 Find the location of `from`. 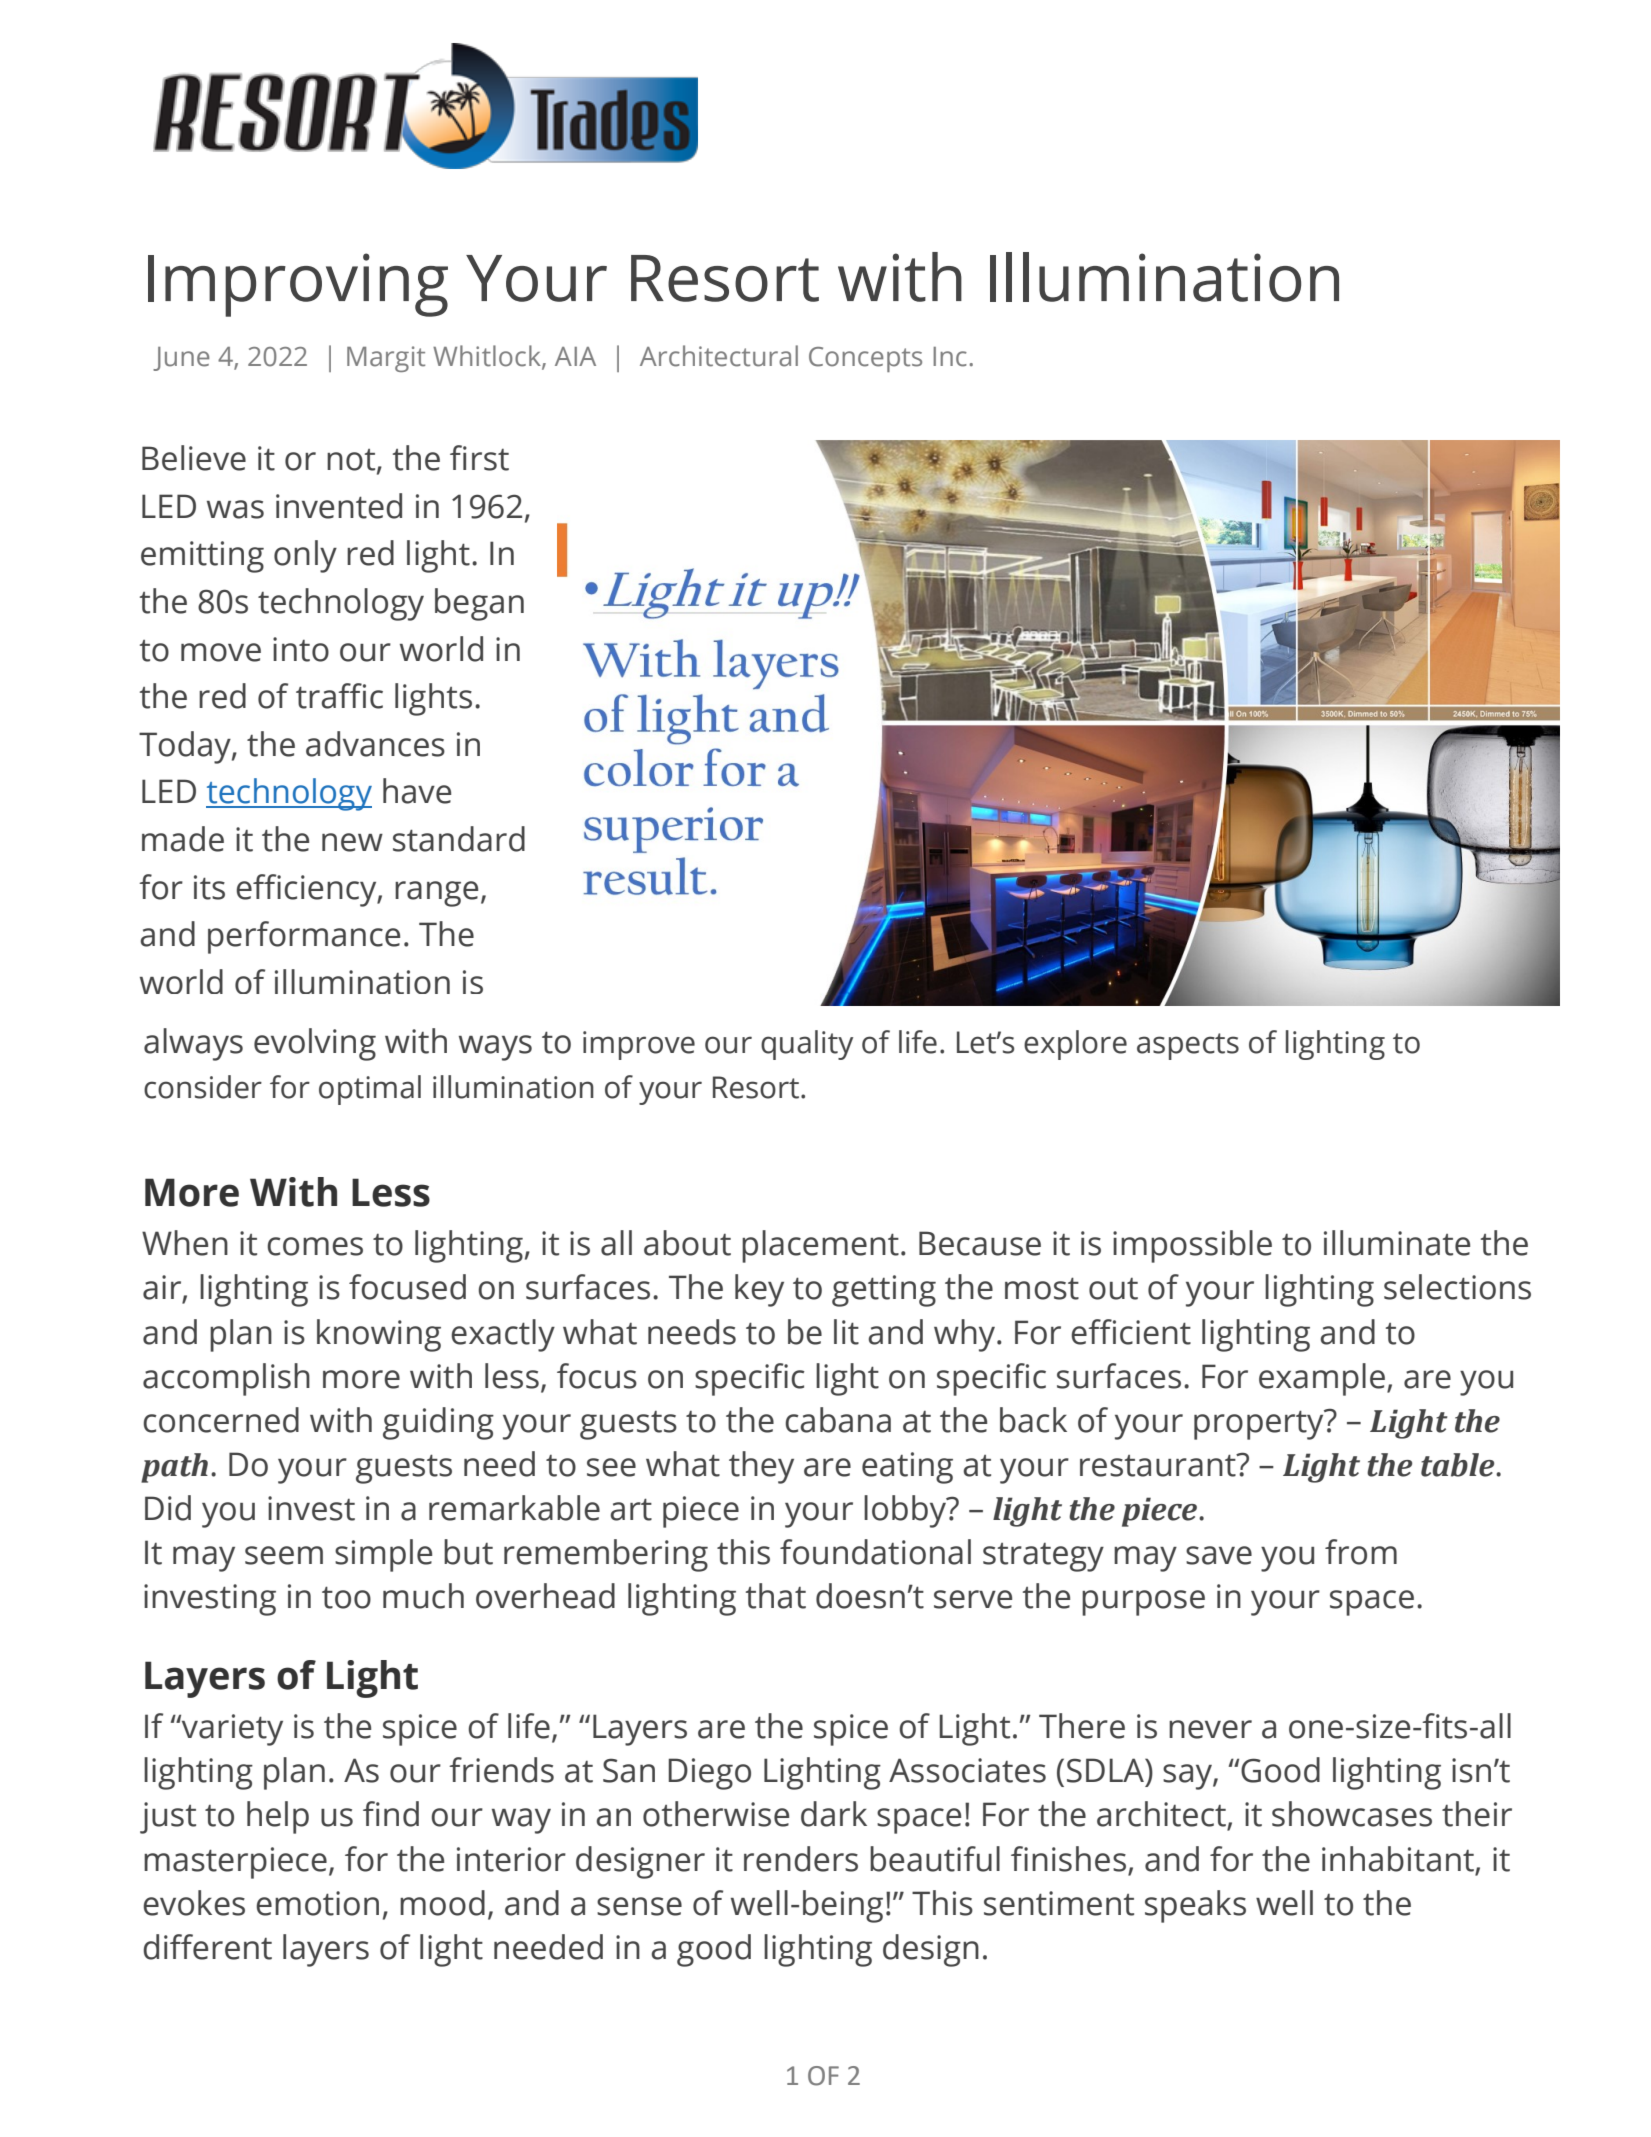

from is located at coordinates (1361, 1552).
